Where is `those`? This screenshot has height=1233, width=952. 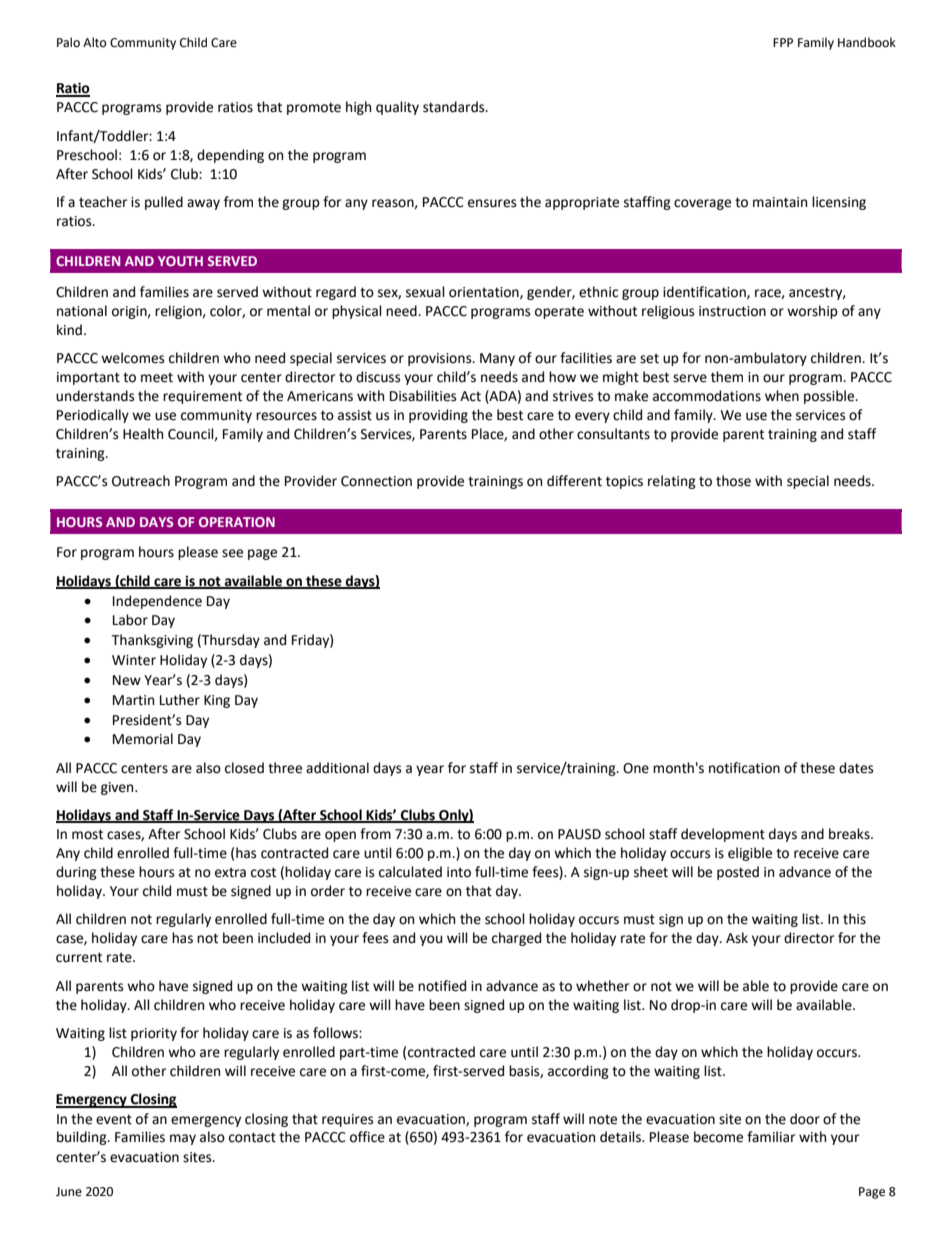 those is located at coordinates (733, 481).
